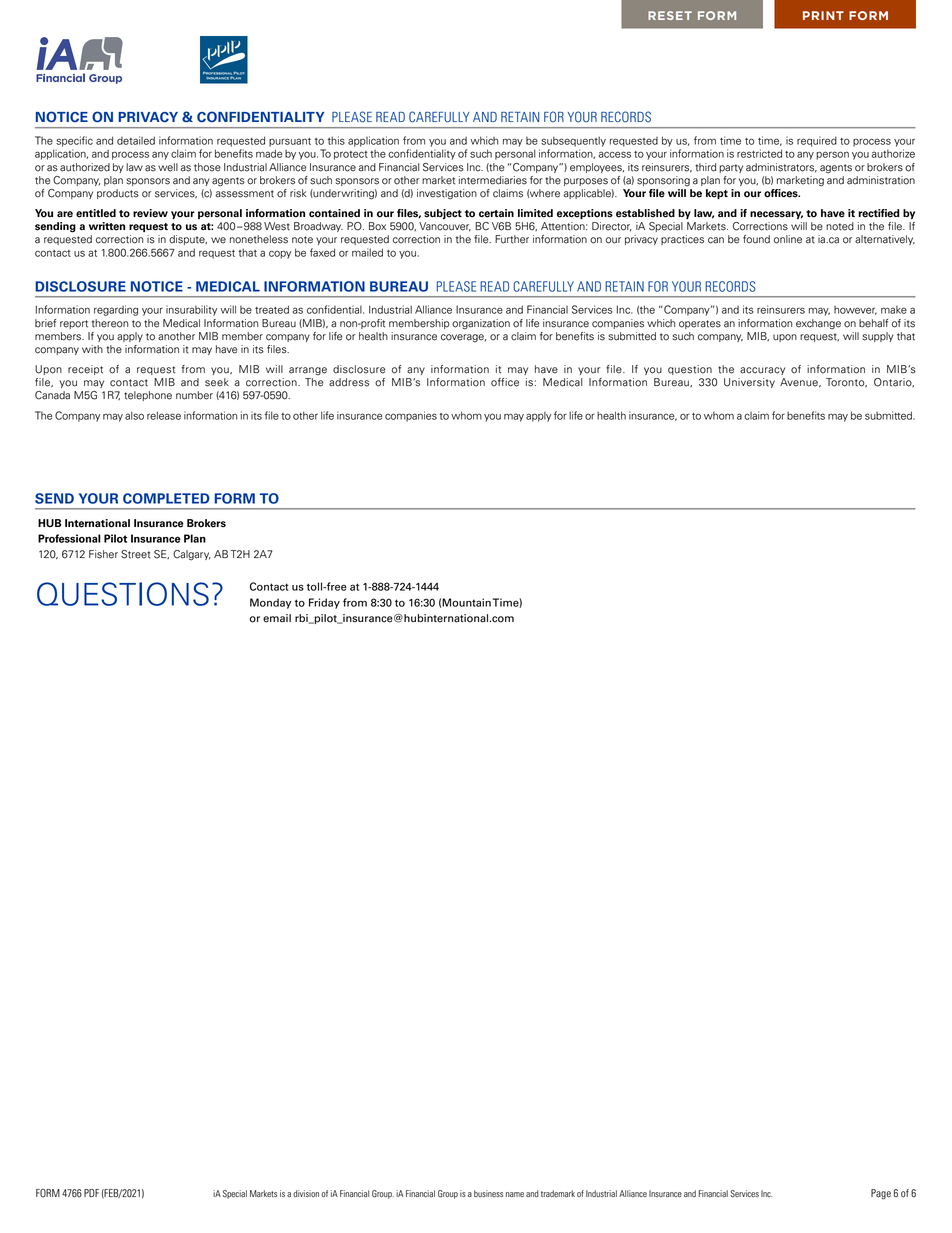  I want to click on University, so click(749, 383).
